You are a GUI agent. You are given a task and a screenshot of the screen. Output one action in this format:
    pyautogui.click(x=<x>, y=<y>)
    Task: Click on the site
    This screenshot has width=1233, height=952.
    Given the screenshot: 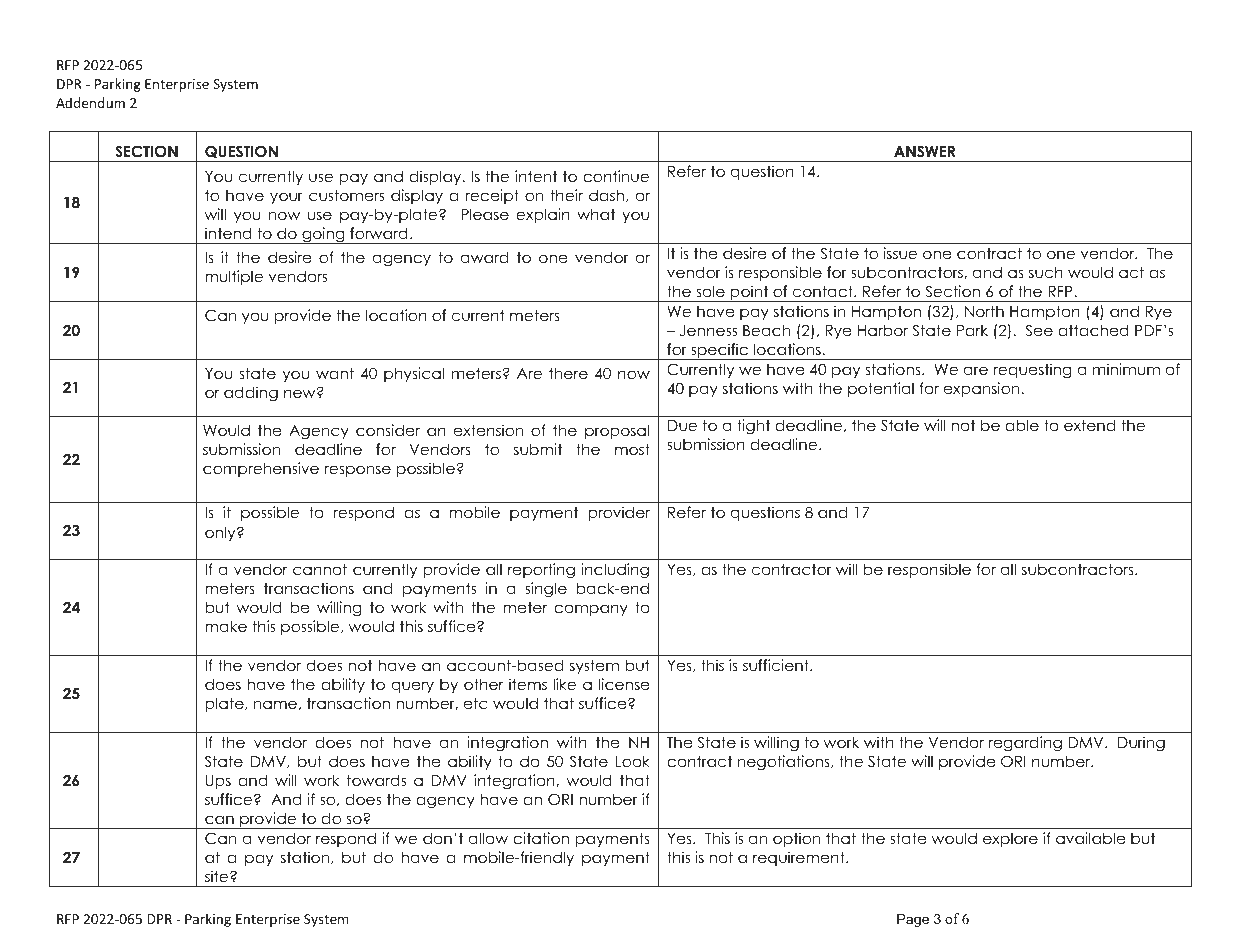 What is the action you would take?
    pyautogui.click(x=218, y=876)
